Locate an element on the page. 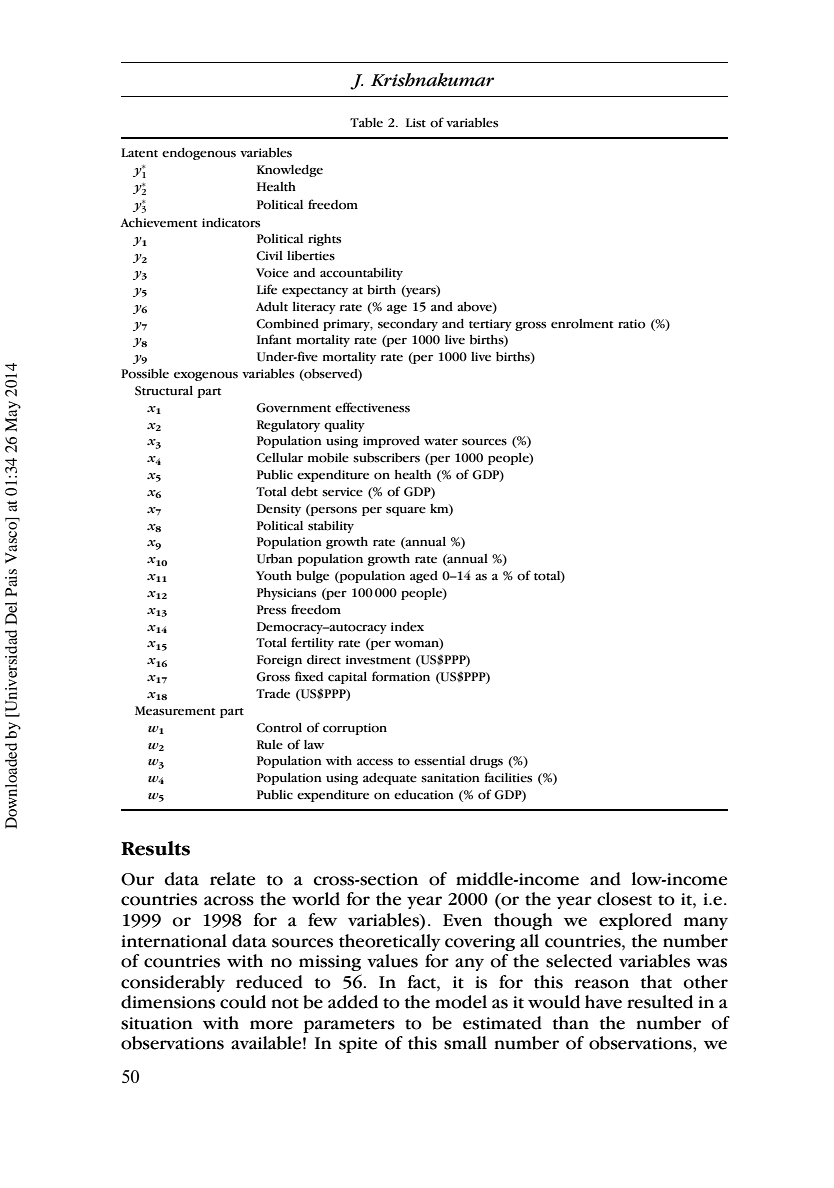 The width and height of the page is (834, 1188). could is located at coordinates (243, 1002).
